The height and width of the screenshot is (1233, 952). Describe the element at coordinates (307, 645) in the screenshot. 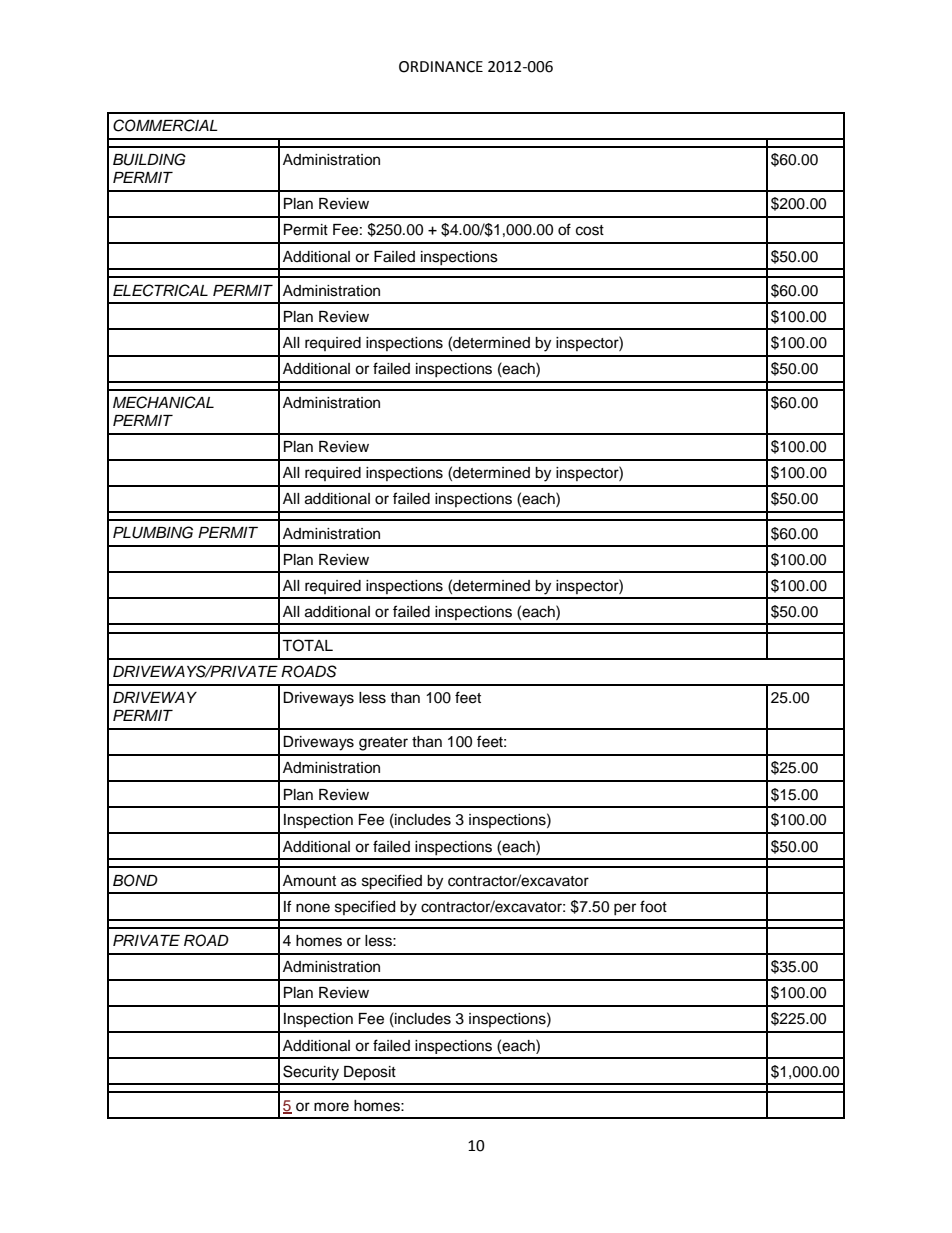

I see `TOTAL` at that location.
